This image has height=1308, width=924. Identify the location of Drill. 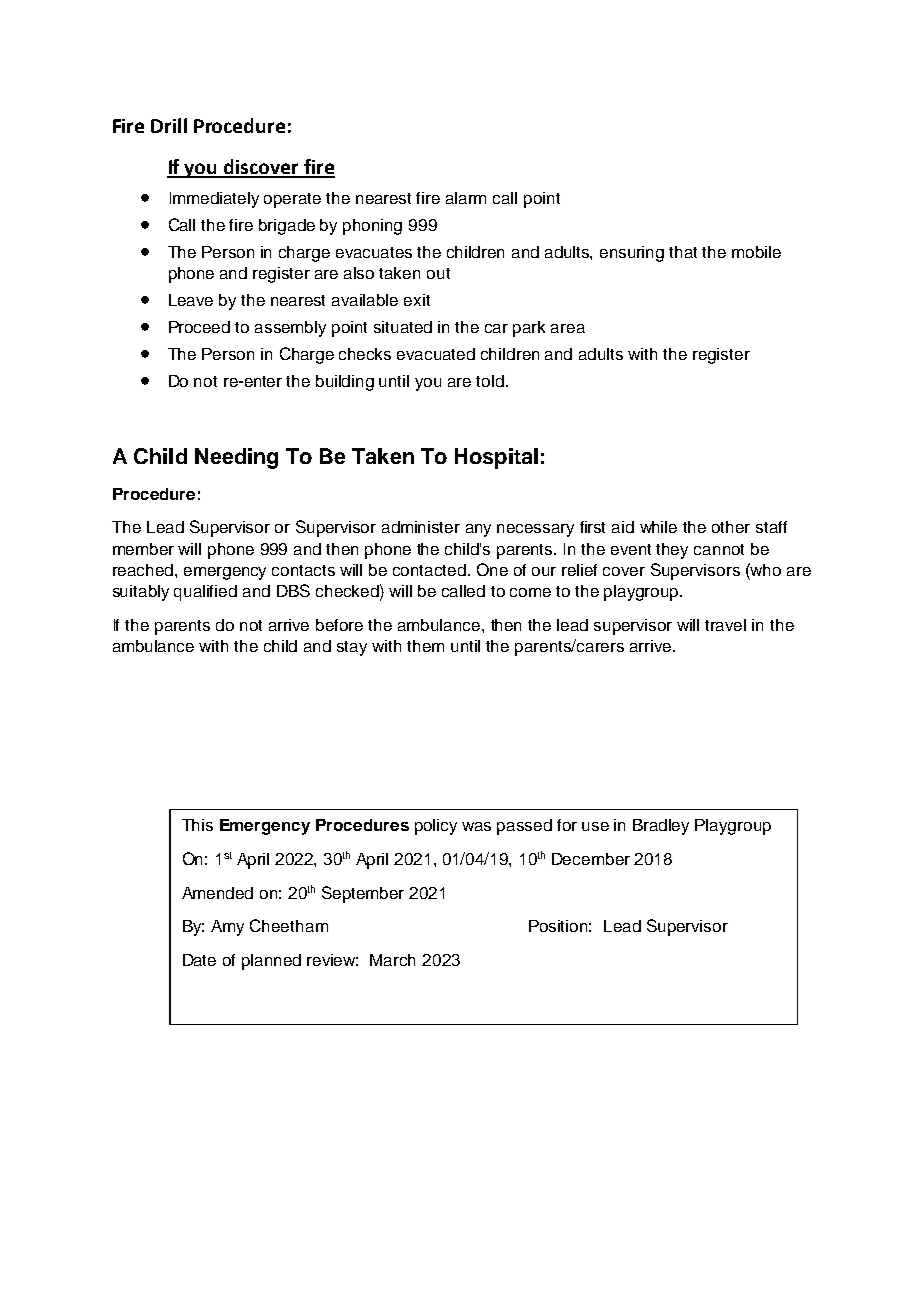
(169, 125).
